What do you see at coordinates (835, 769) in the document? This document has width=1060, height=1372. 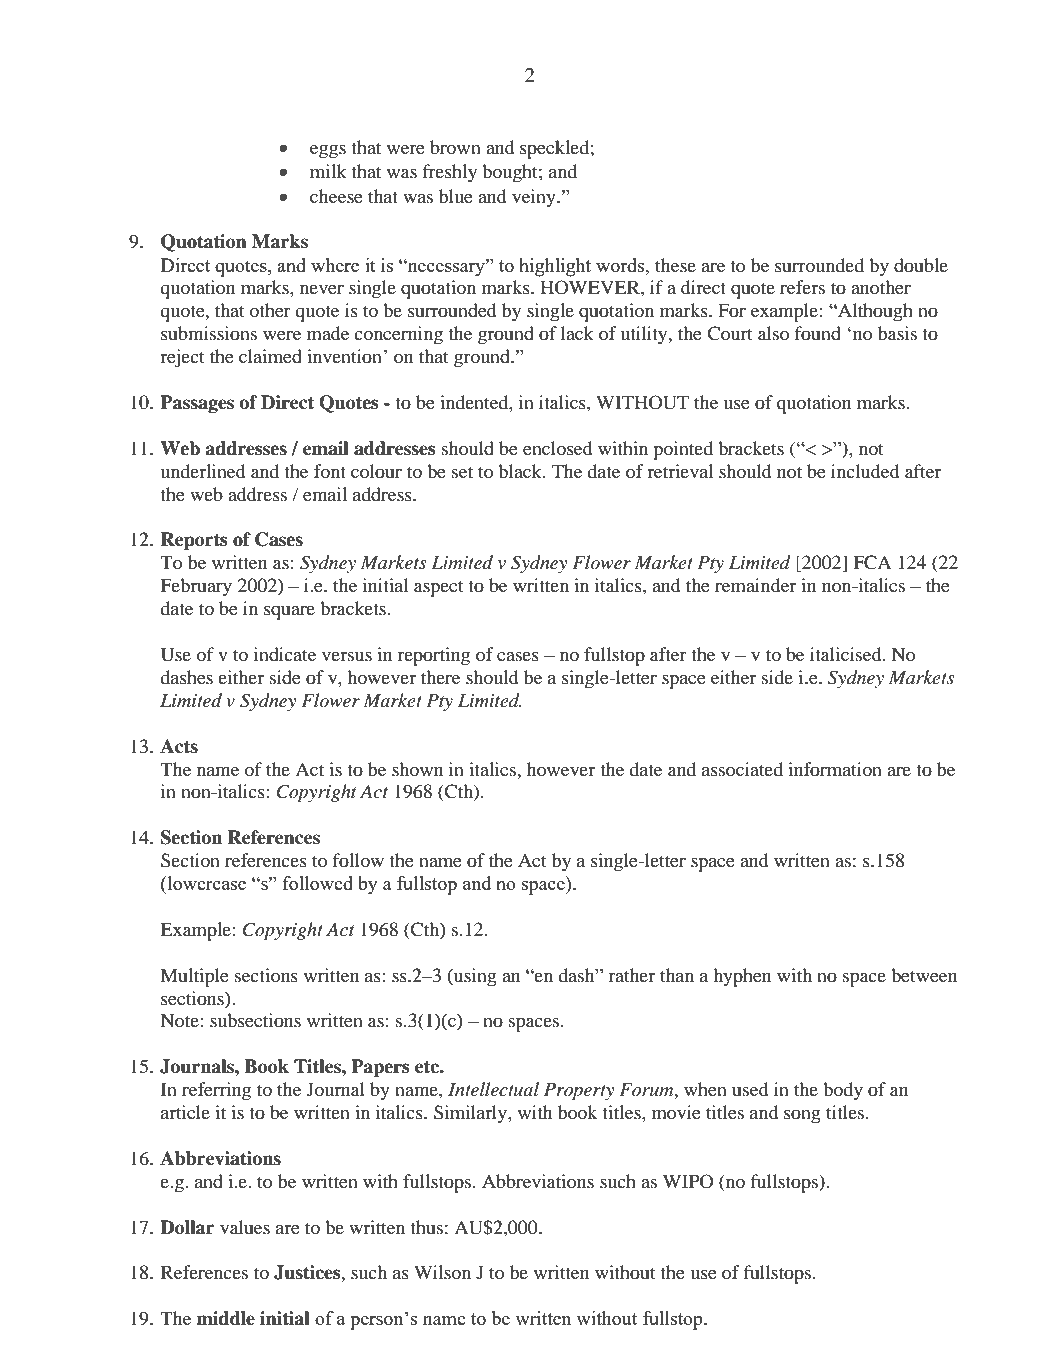 I see `information` at bounding box center [835, 769].
